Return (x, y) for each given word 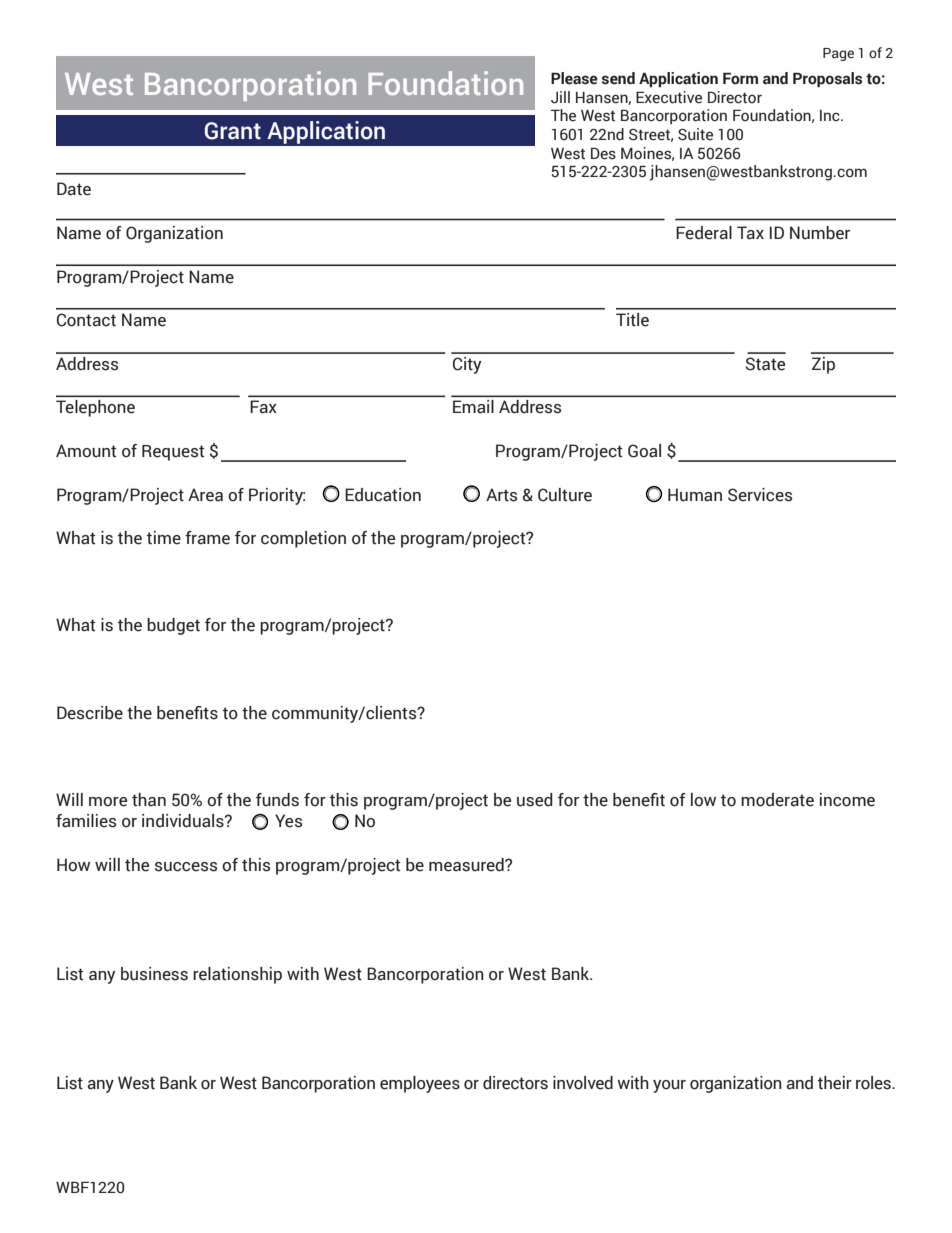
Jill (560, 97)
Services (760, 495)
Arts (501, 495)
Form (740, 78)
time (164, 538)
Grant (233, 131)
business (154, 974)
